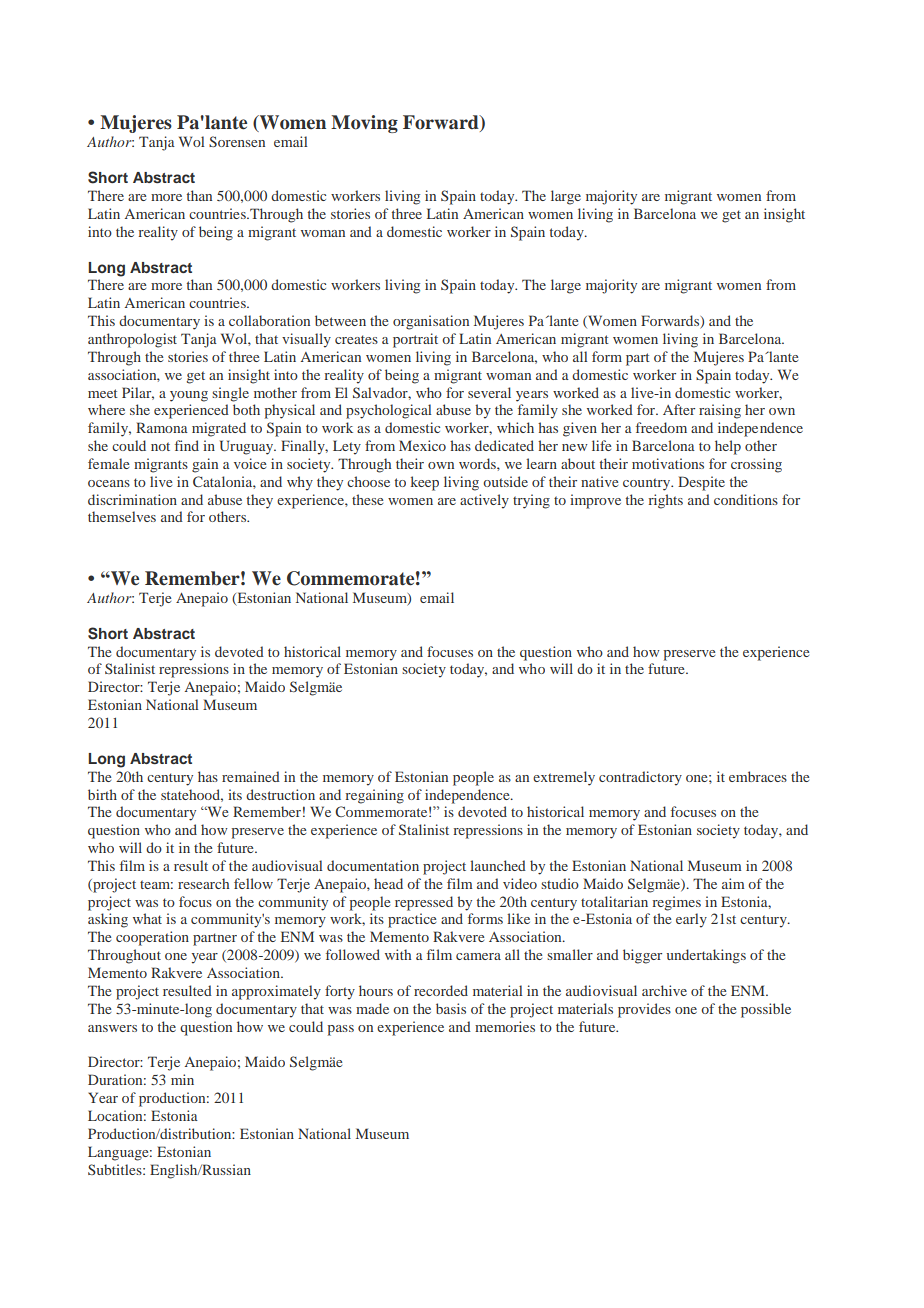 This screenshot has width=924, height=1308. What do you see at coordinates (364, 124) in the screenshot?
I see `Moving` at bounding box center [364, 124].
